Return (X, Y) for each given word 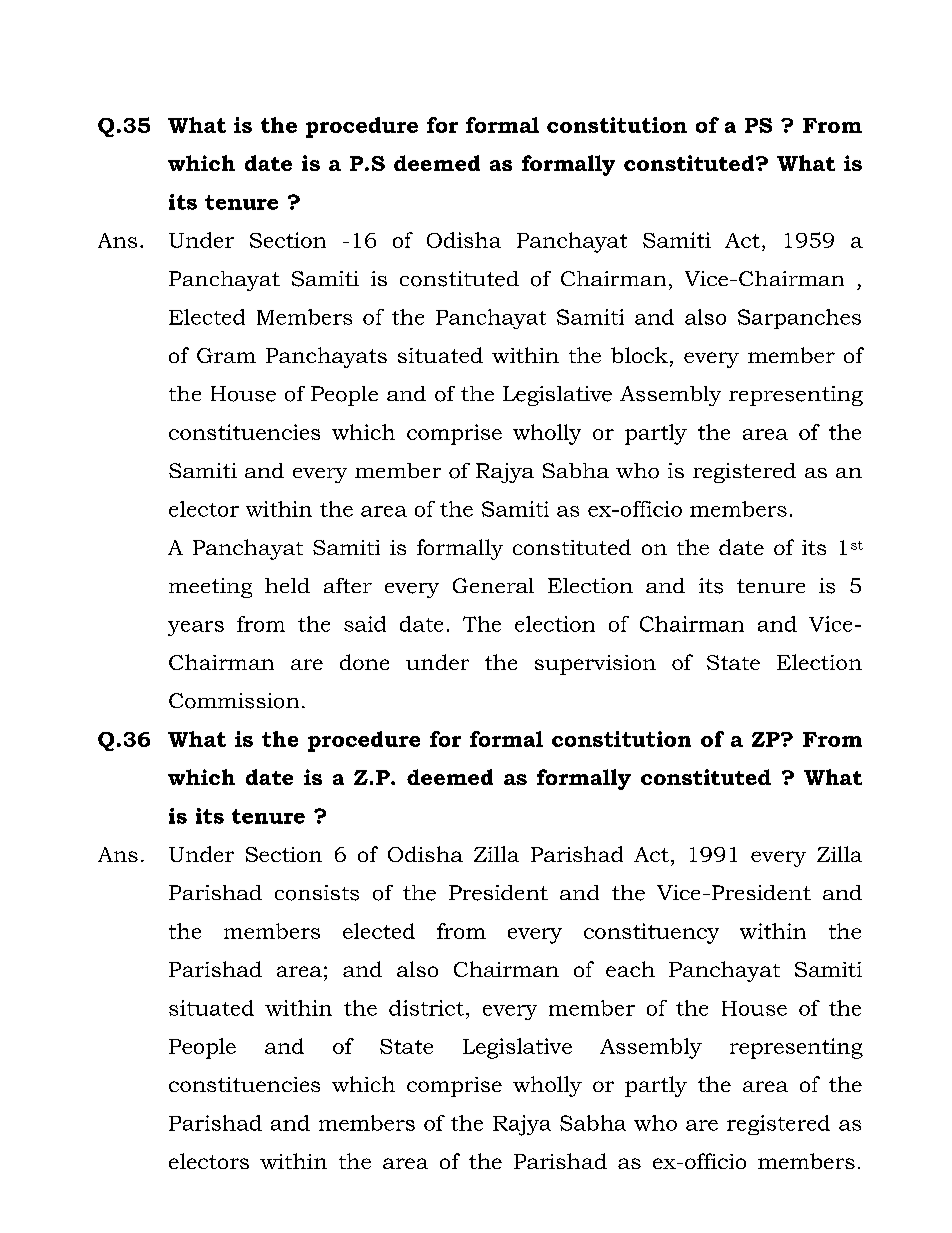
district (426, 1008)
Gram (226, 355)
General (493, 585)
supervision (595, 665)
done (364, 662)
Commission (234, 701)
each (630, 969)
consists (317, 893)
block (639, 355)
